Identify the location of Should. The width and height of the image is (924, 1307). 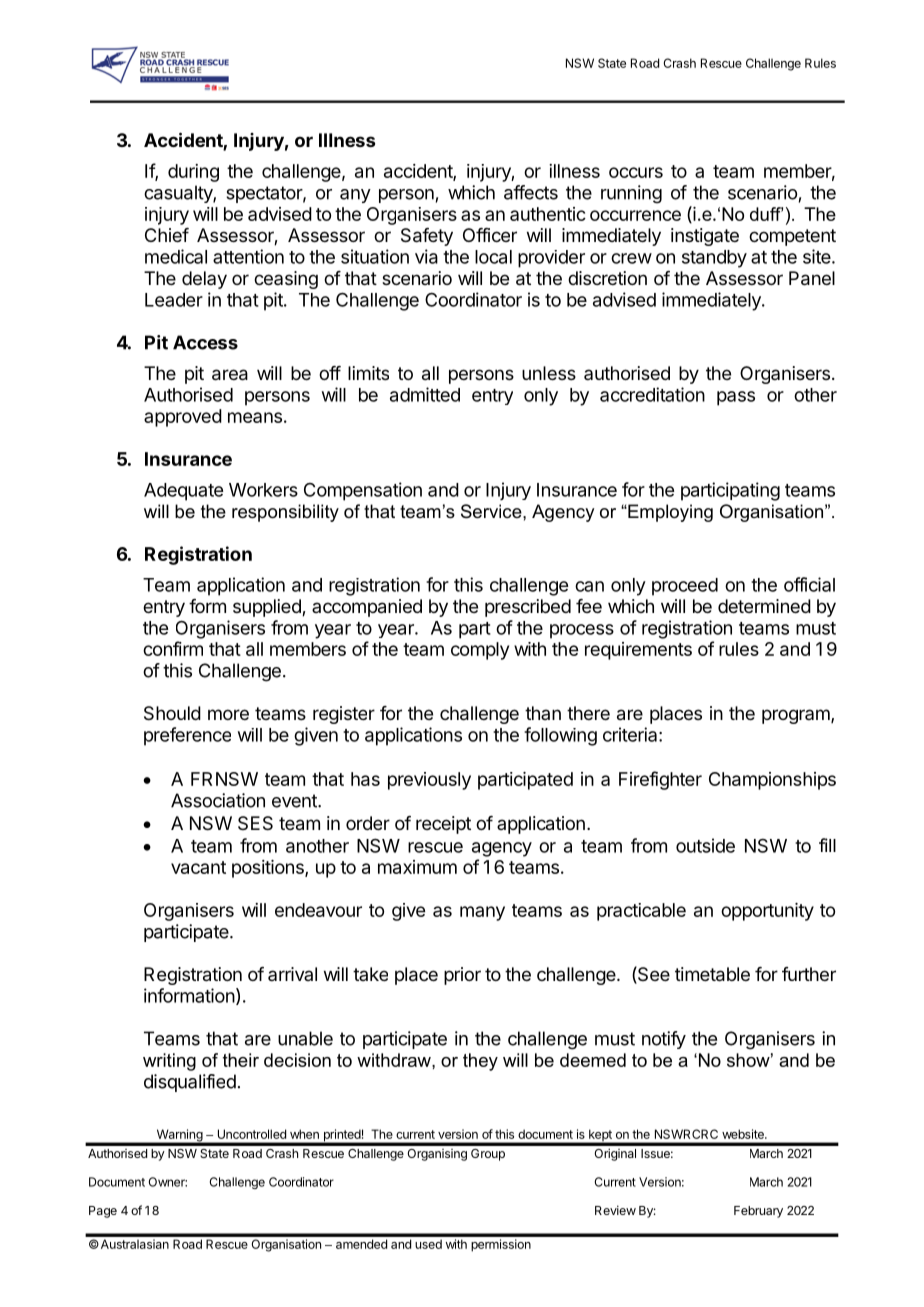
(172, 713).
